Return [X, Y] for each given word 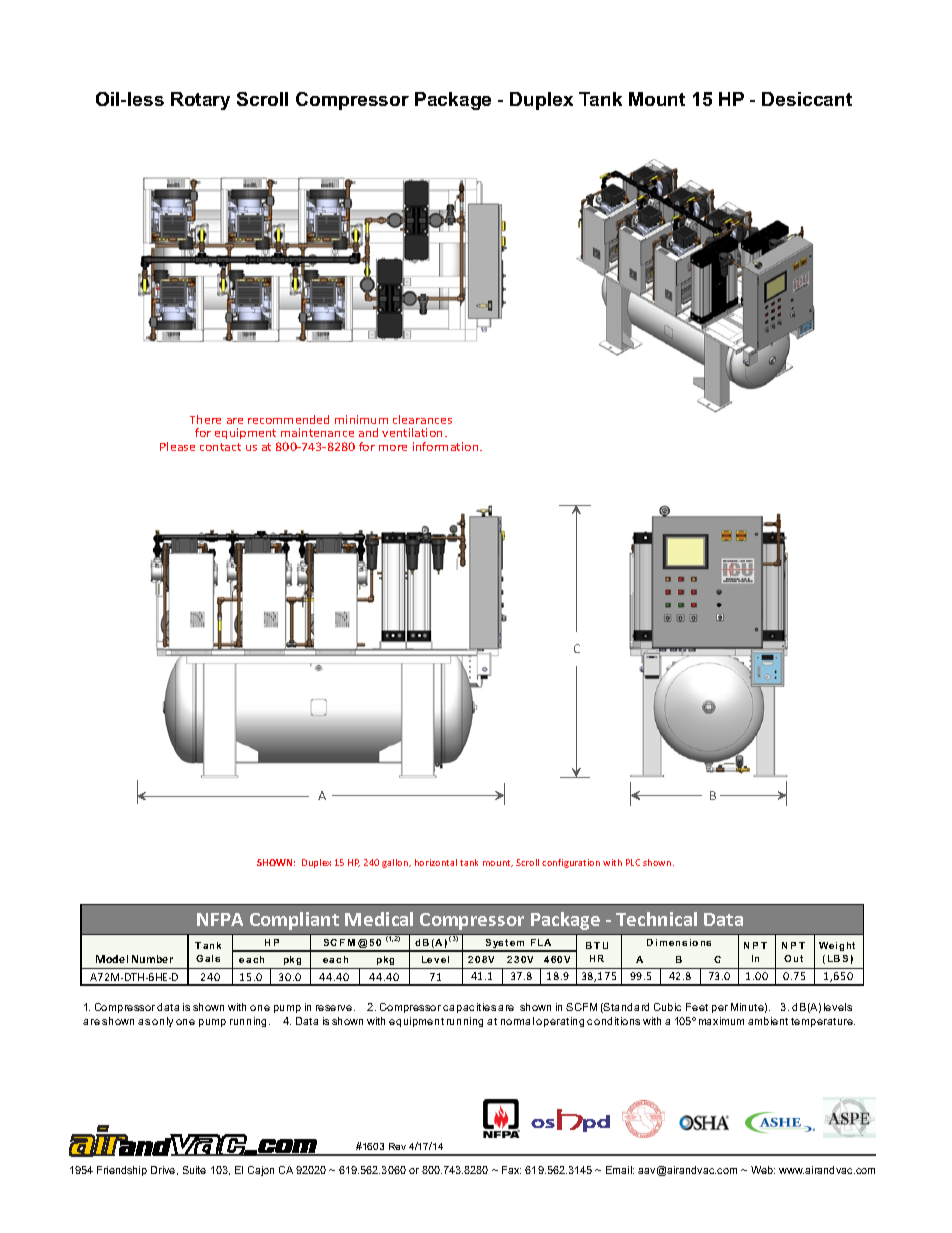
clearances [422, 419]
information [447, 446]
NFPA [220, 919]
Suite [194, 1170]
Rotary [200, 101]
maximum [721, 1021]
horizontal [436, 862]
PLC [633, 862]
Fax [511, 1170]
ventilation [412, 432]
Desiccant [807, 99]
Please [177, 446]
